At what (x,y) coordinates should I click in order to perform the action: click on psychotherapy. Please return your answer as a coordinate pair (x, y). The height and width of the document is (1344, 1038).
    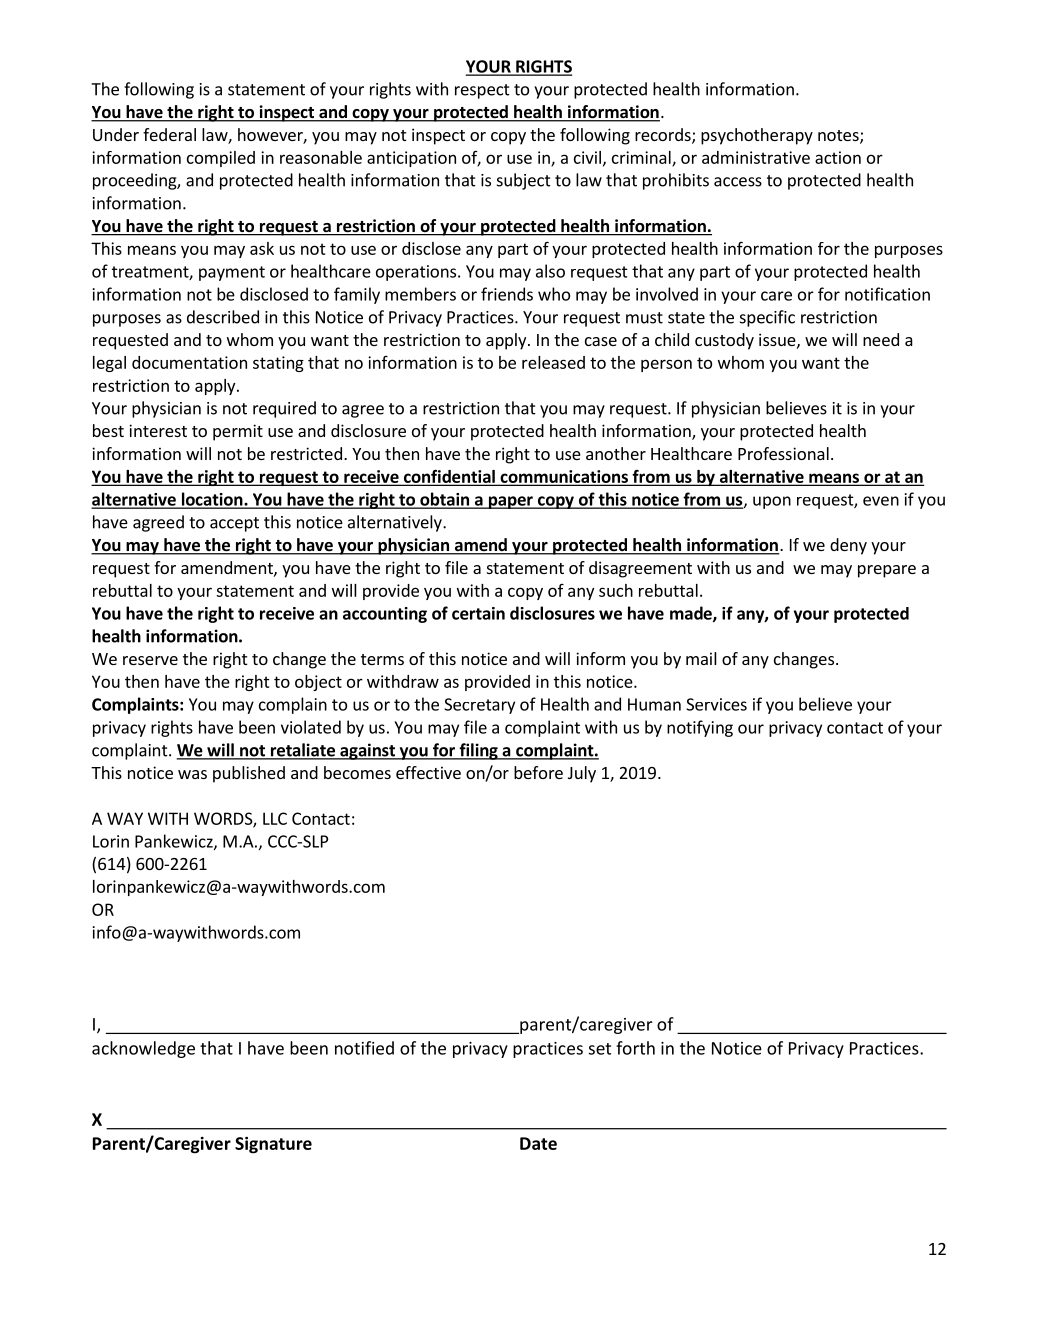
    Looking at the image, I should click on (757, 136).
